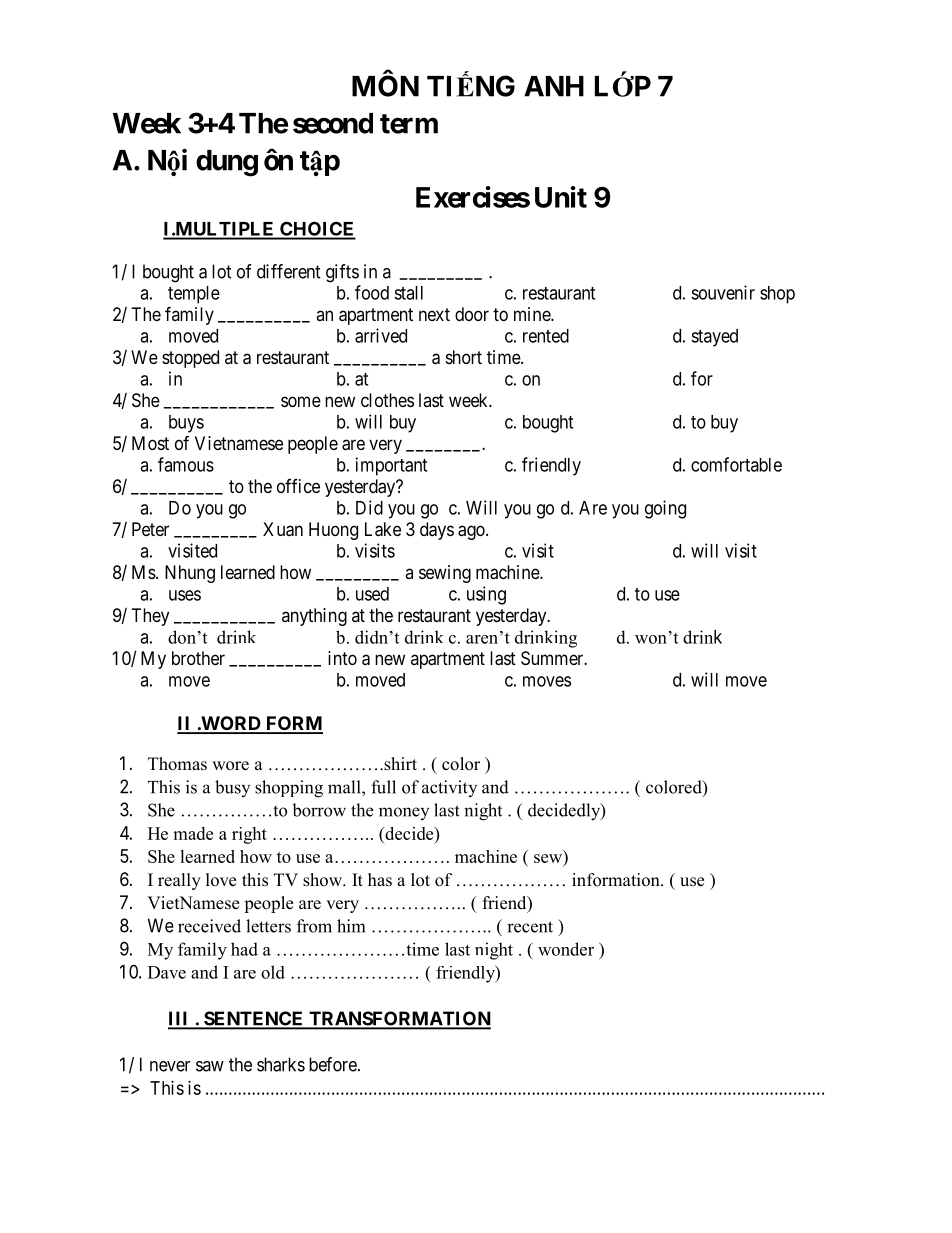  What do you see at coordinates (449, 788) in the page?
I see `activity` at bounding box center [449, 788].
